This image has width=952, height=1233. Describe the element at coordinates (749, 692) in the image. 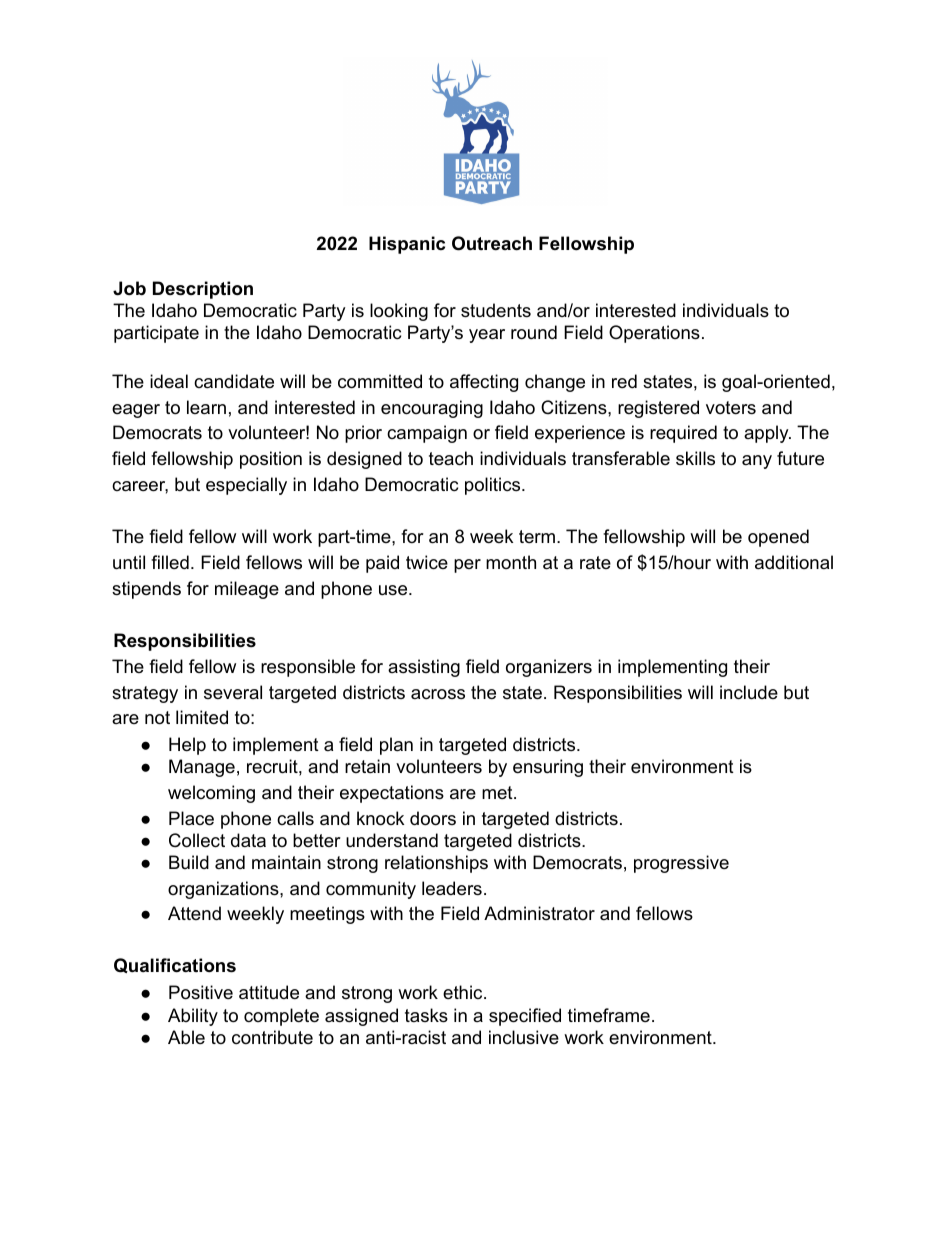

I see `include` at that location.
